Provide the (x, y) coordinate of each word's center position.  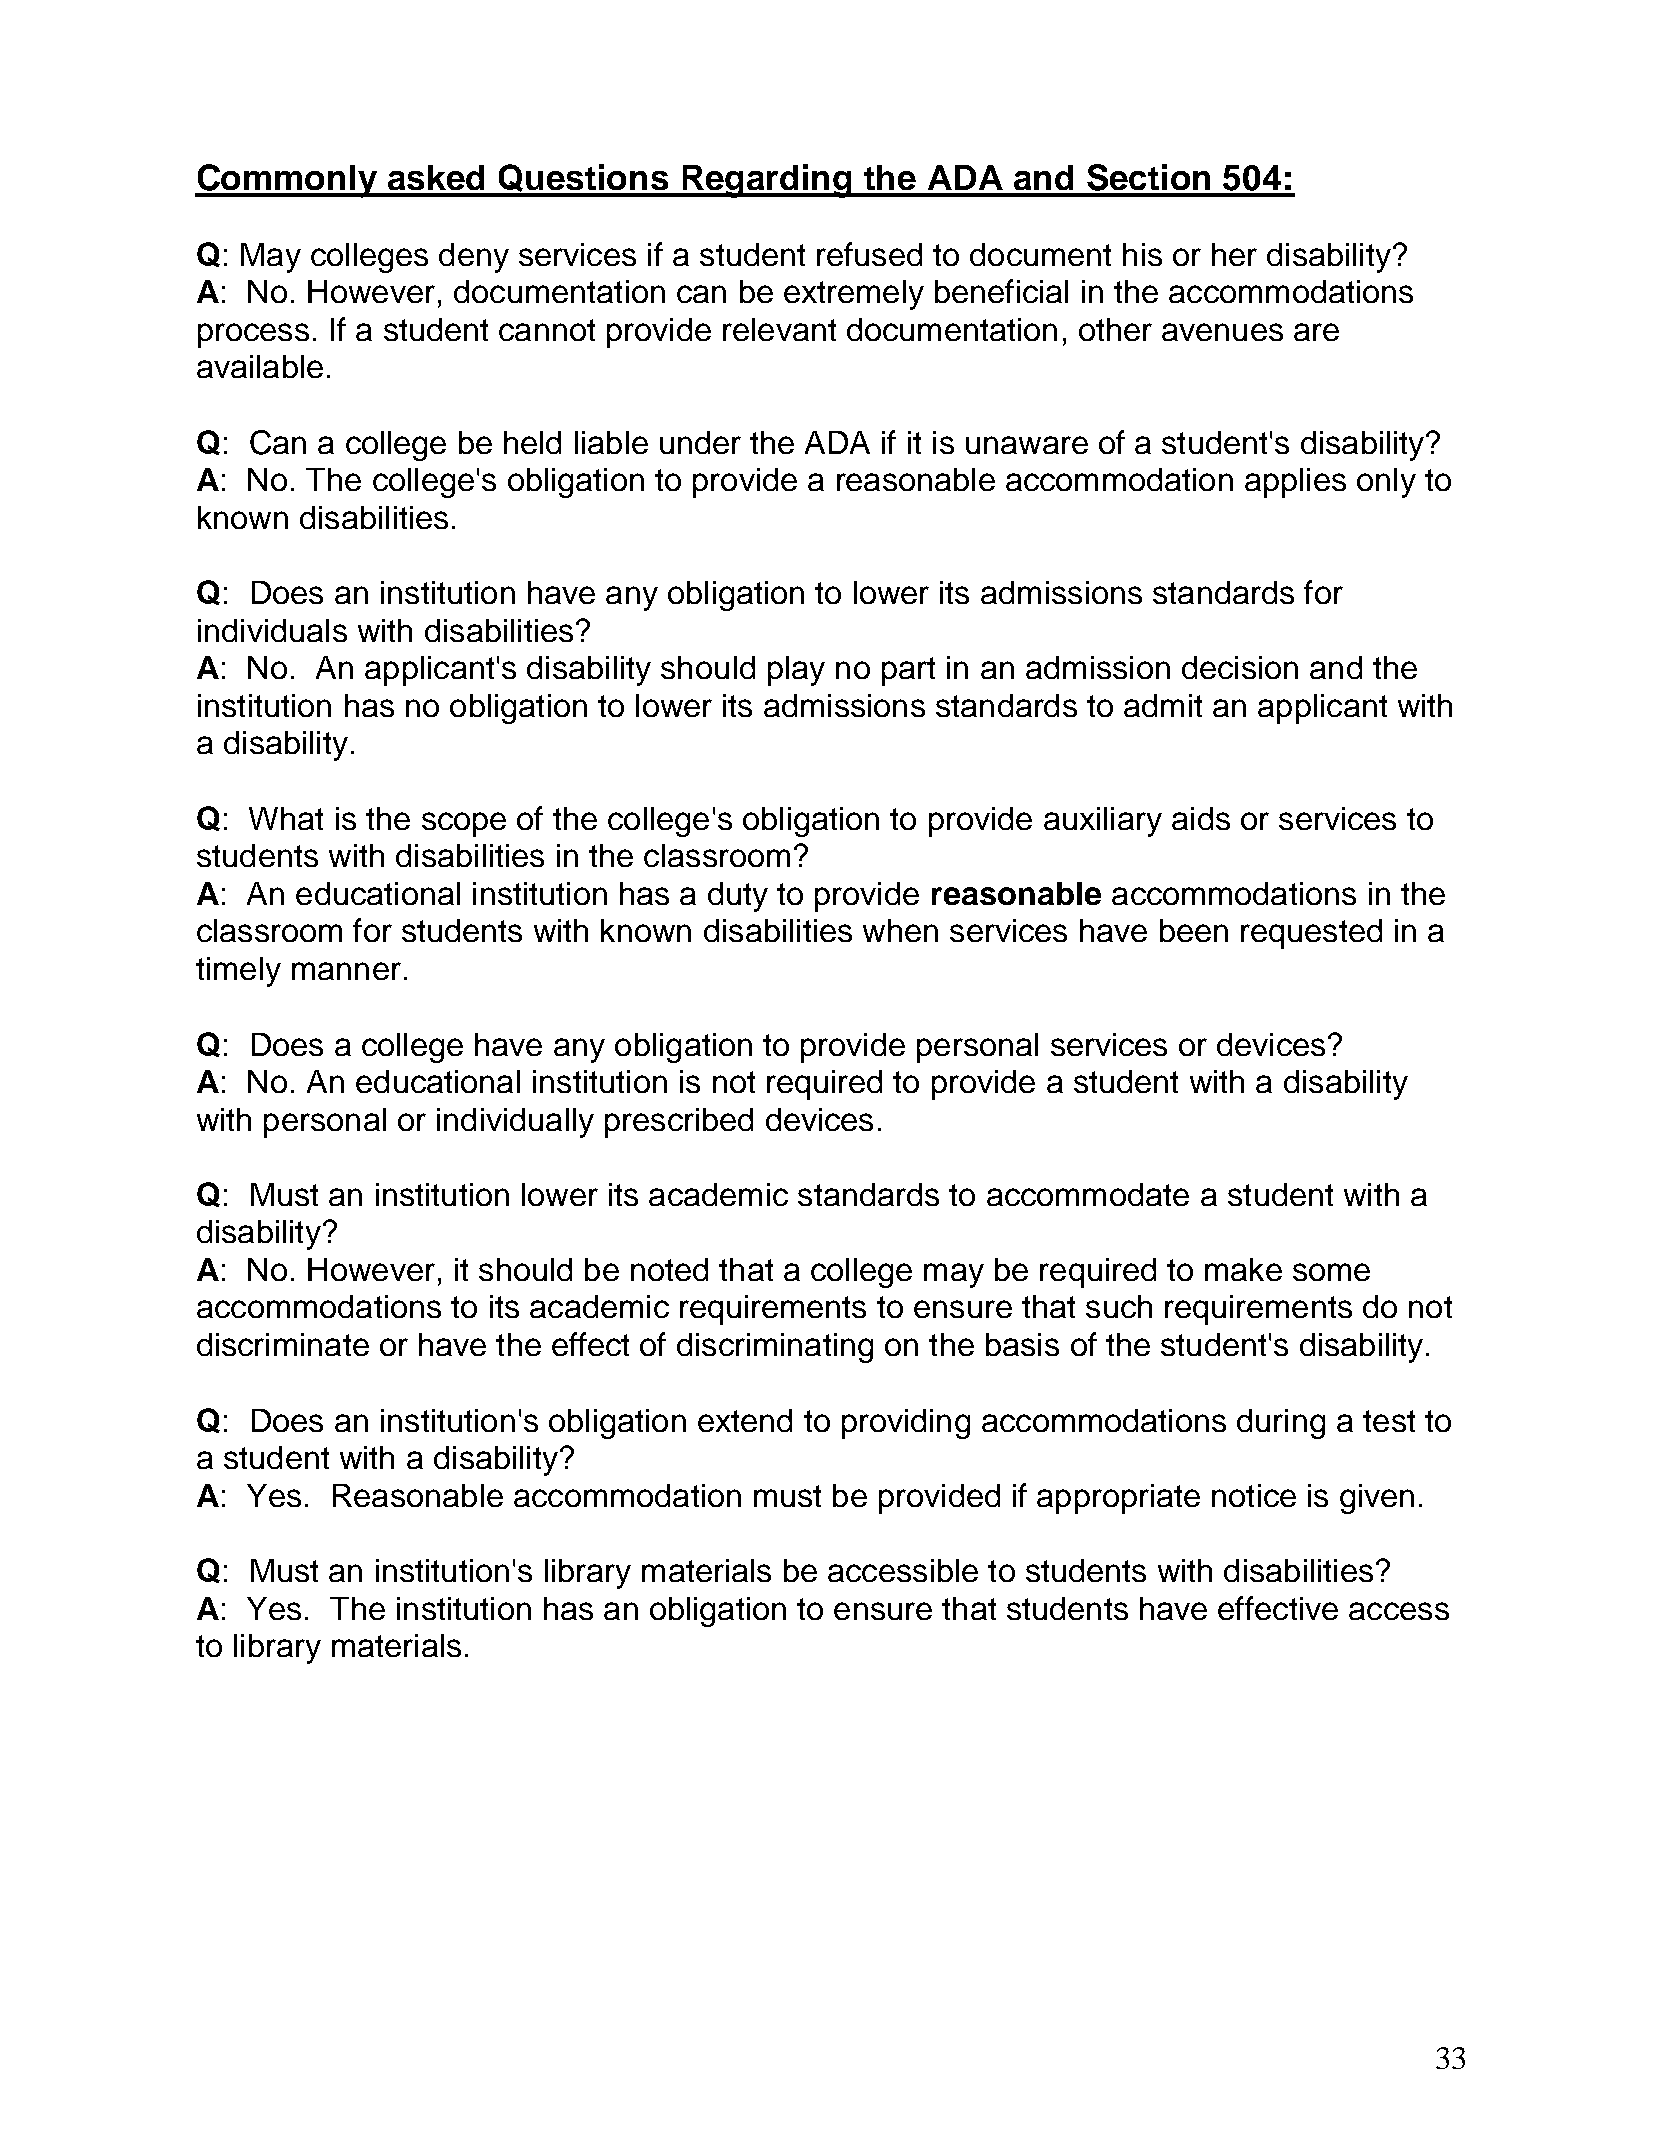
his (1142, 254)
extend (745, 1420)
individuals (272, 630)
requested (1311, 934)
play (796, 671)
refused (869, 254)
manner (346, 971)
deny (474, 258)
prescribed (679, 1123)
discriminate (283, 1344)
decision (1240, 667)
